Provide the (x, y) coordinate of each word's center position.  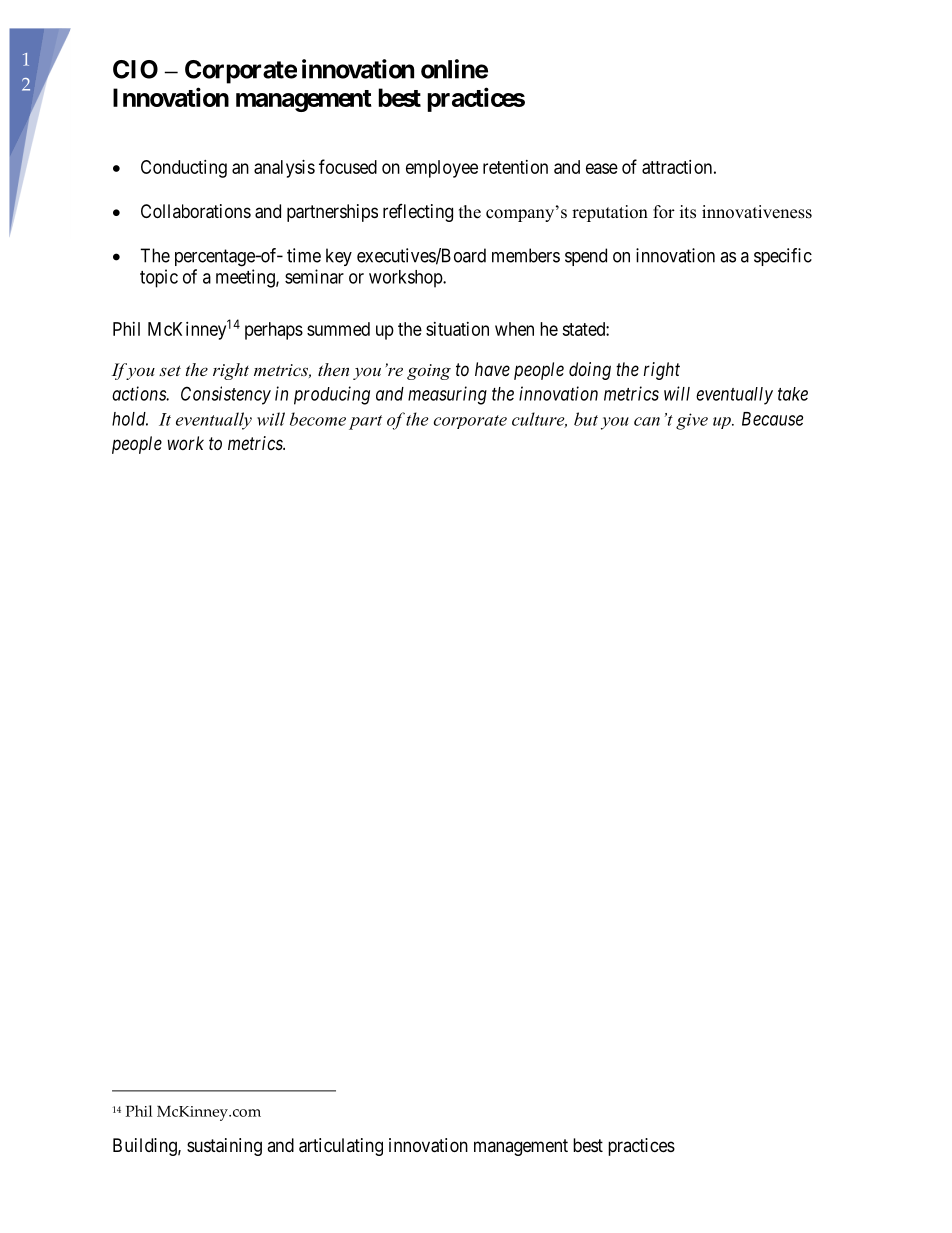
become (318, 419)
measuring (447, 395)
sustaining (224, 1147)
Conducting (184, 169)
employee (442, 169)
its (688, 212)
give (692, 421)
